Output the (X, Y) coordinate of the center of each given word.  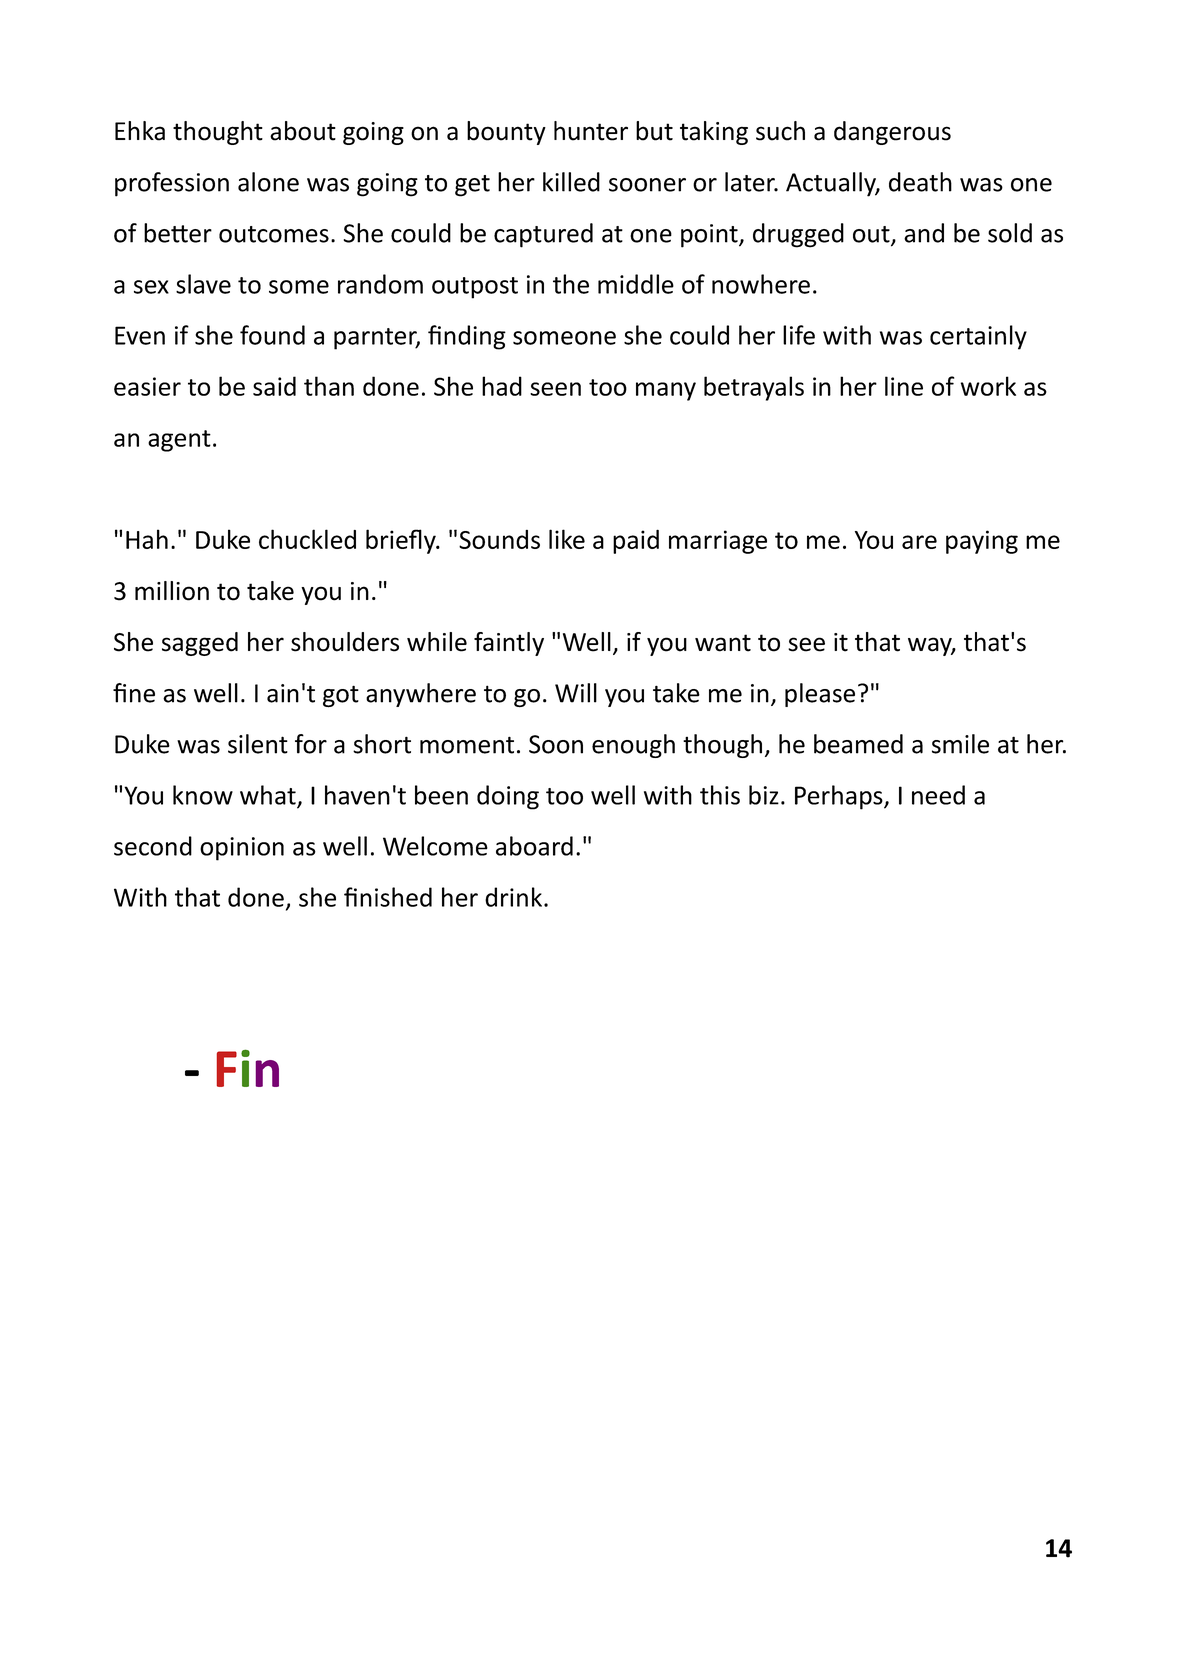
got (341, 696)
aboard (534, 846)
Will (576, 693)
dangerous (892, 133)
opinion (242, 849)
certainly (978, 337)
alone (268, 182)
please (820, 695)
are (919, 542)
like (567, 539)
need (938, 795)
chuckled (307, 539)
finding (467, 337)
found (272, 335)
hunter (591, 131)
